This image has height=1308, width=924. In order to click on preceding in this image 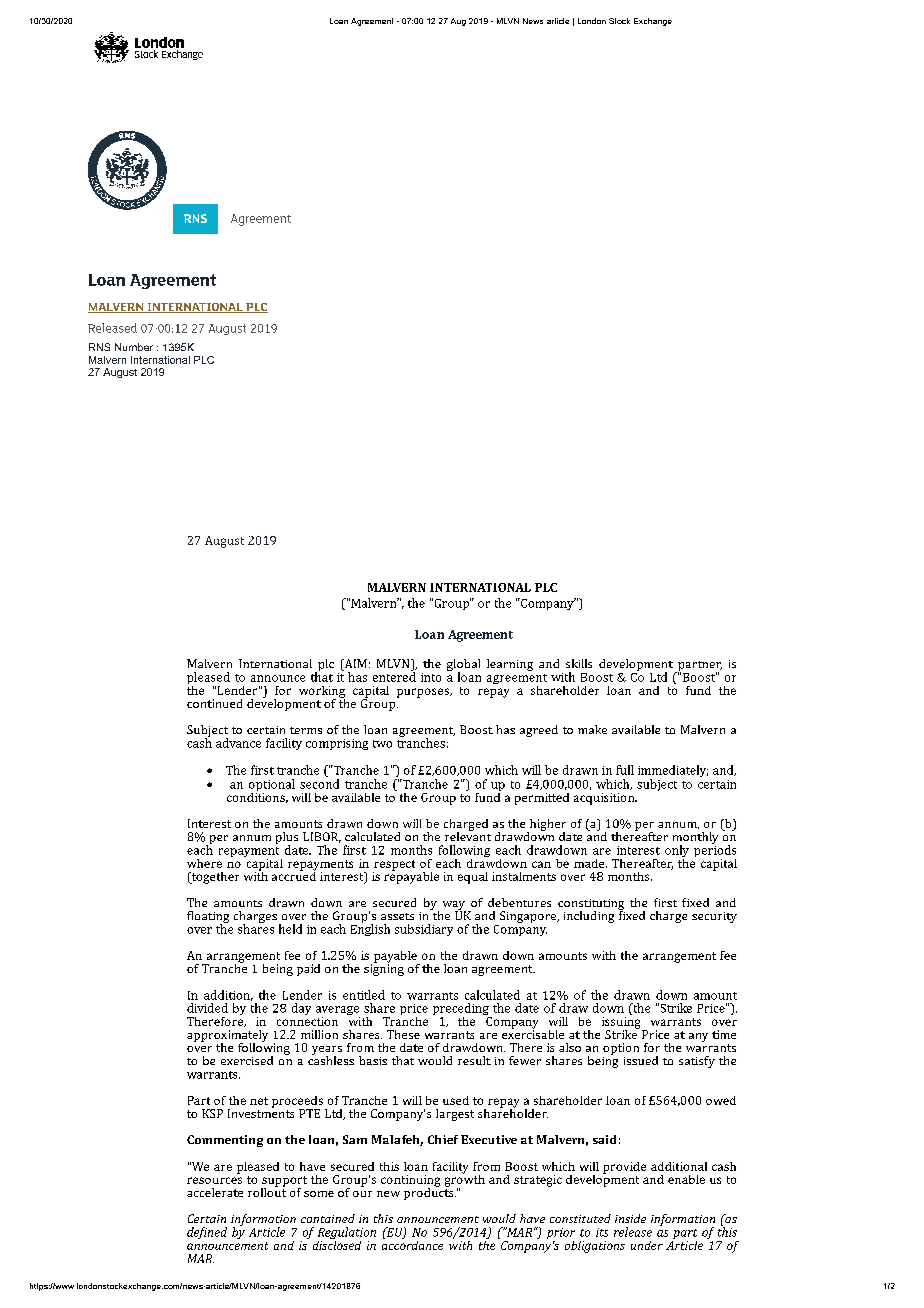, I will do `click(462, 1010)`.
